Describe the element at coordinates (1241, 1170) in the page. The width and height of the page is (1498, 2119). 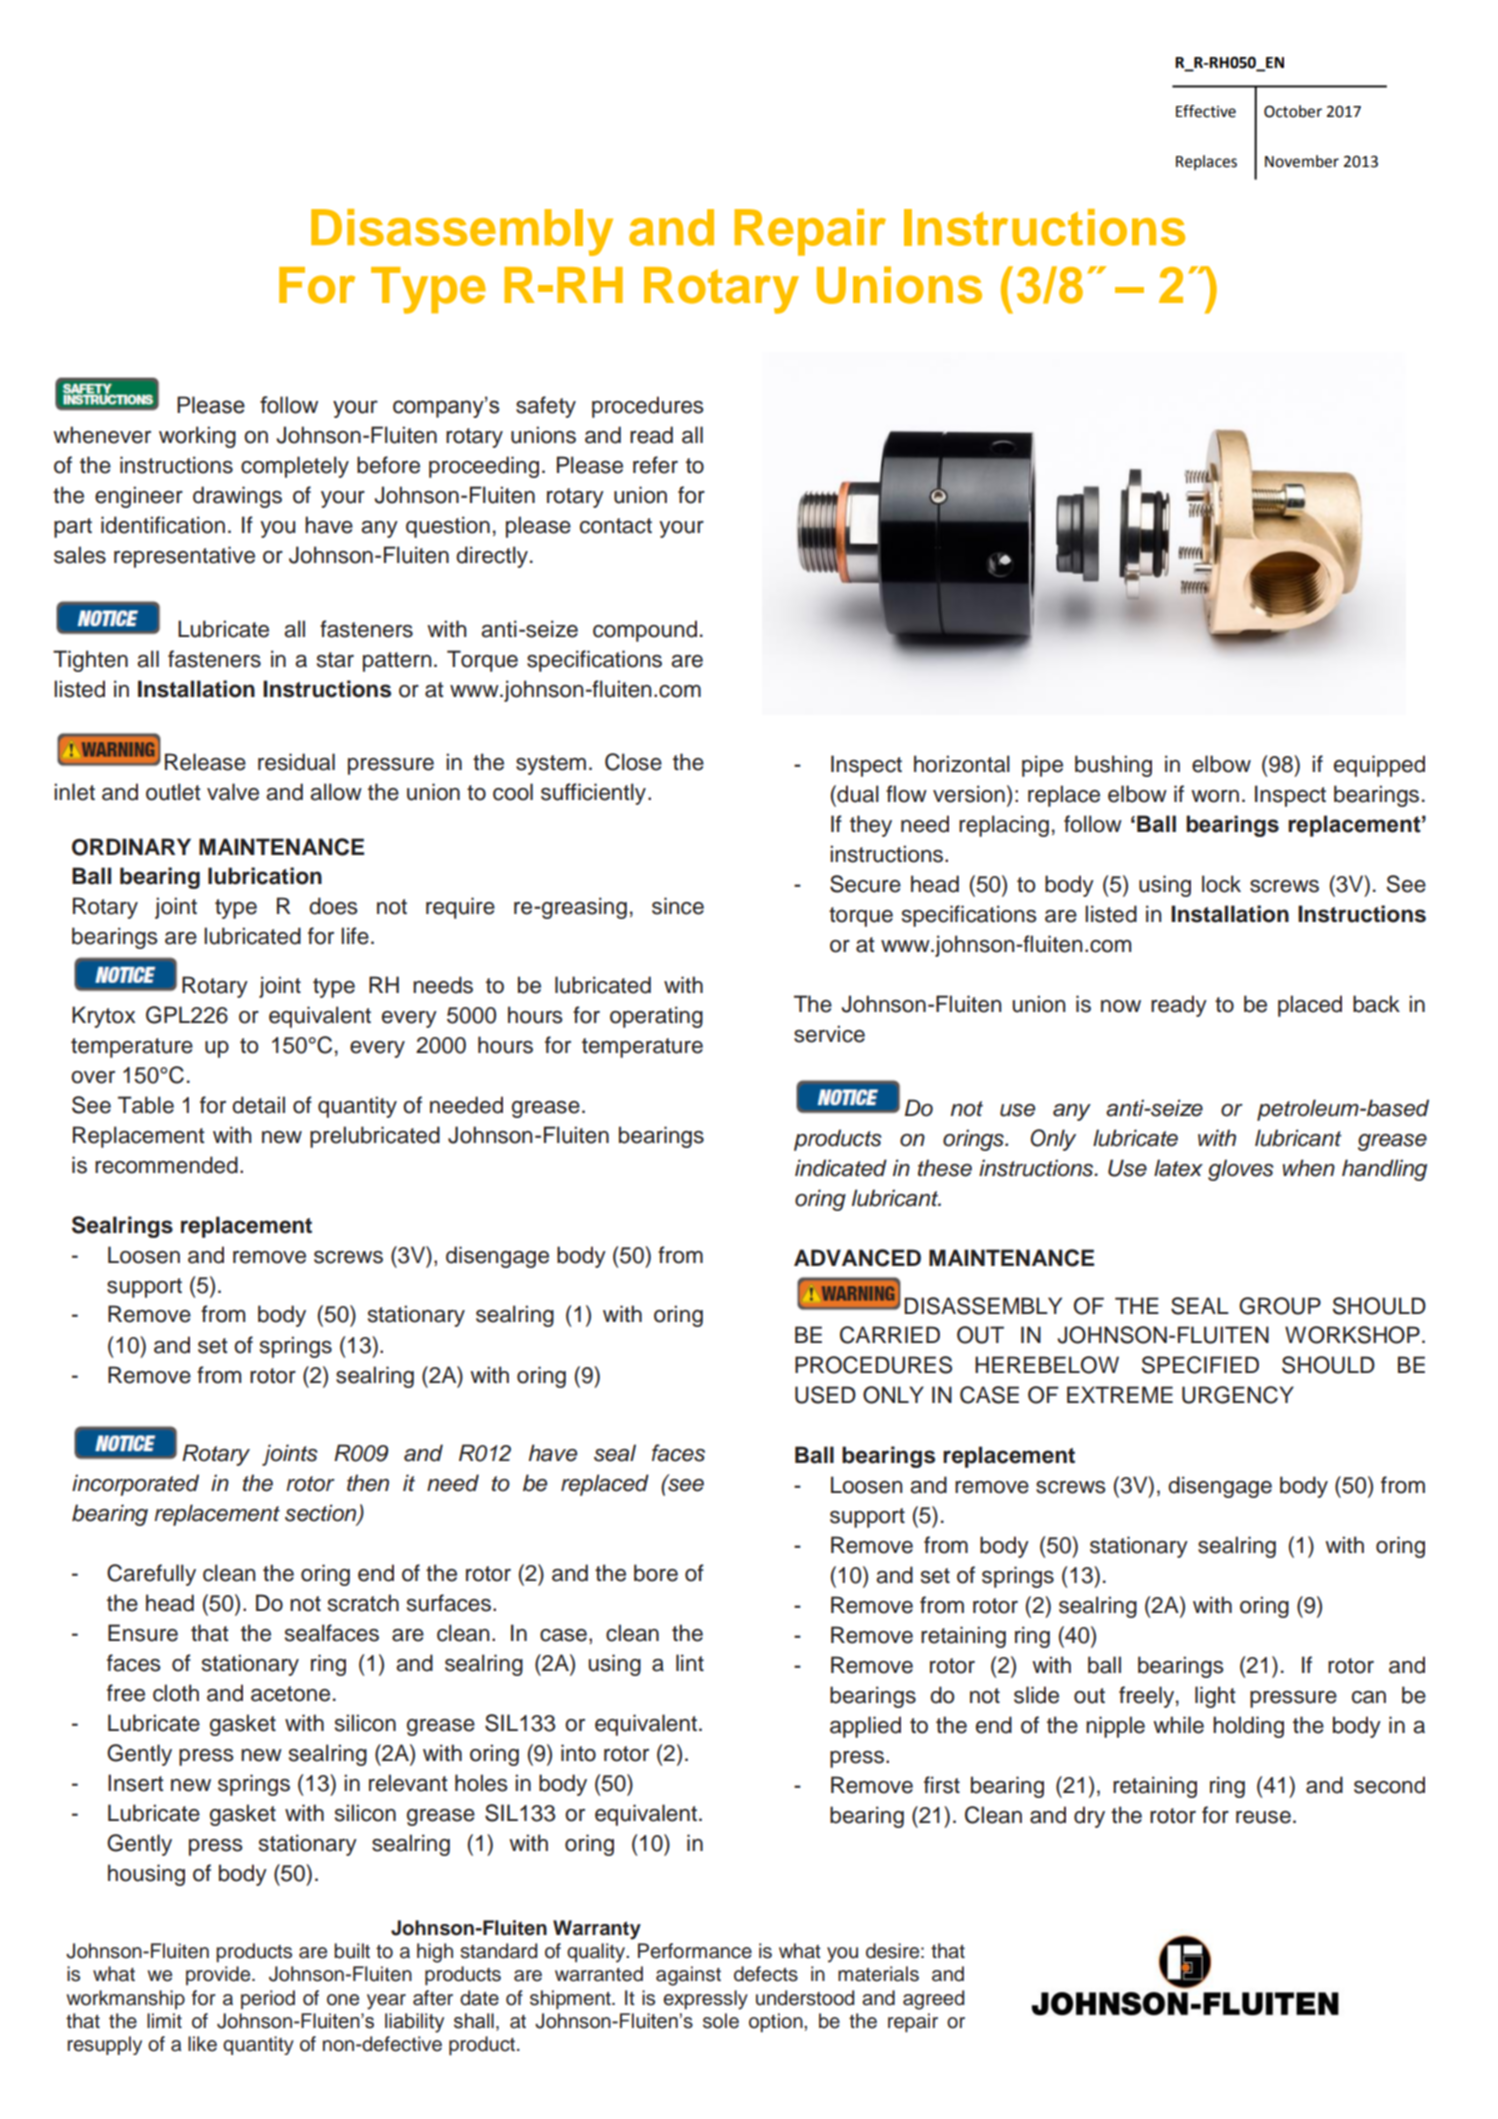
I see `gloves` at that location.
